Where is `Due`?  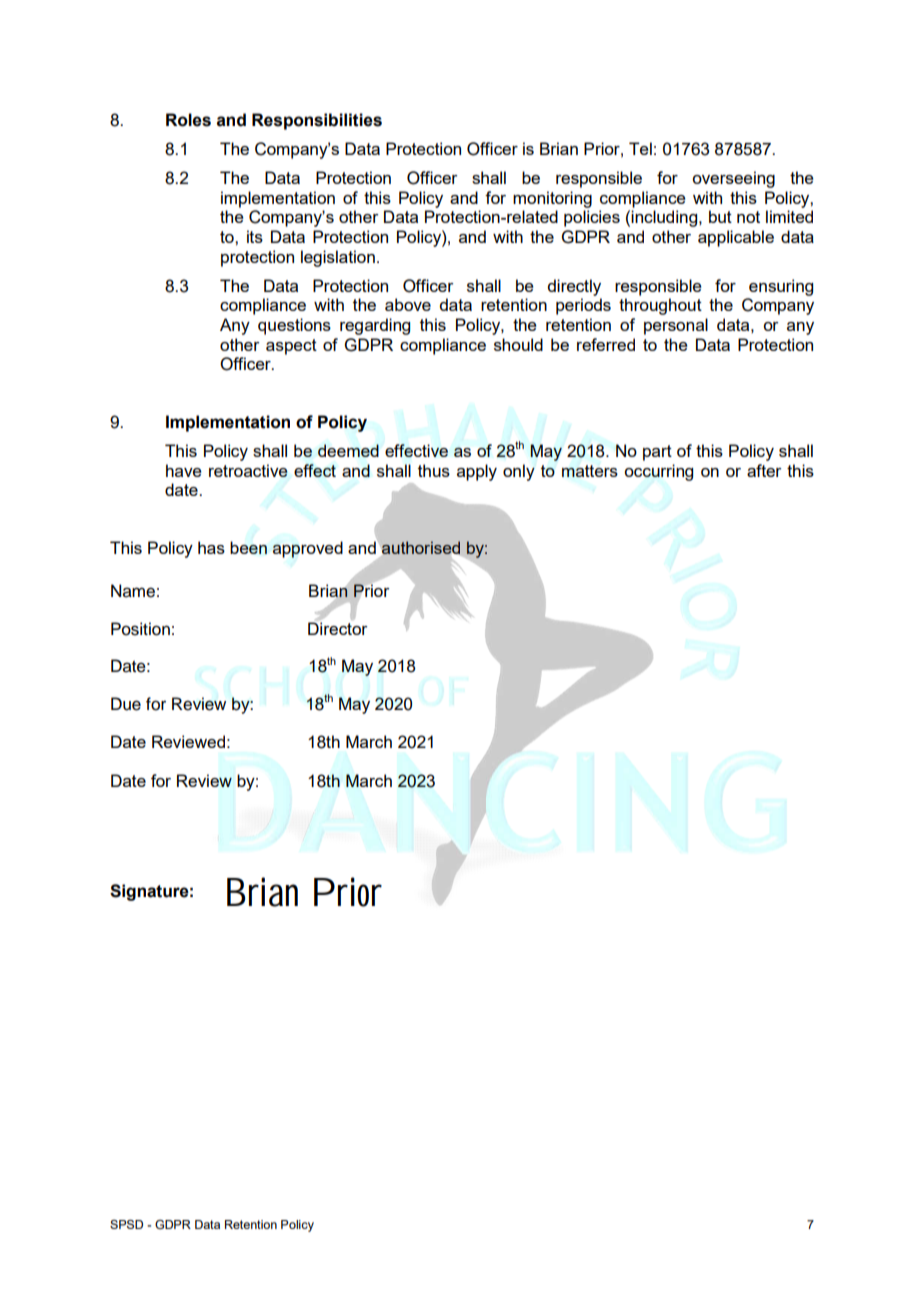
Due is located at coordinates (126, 704).
